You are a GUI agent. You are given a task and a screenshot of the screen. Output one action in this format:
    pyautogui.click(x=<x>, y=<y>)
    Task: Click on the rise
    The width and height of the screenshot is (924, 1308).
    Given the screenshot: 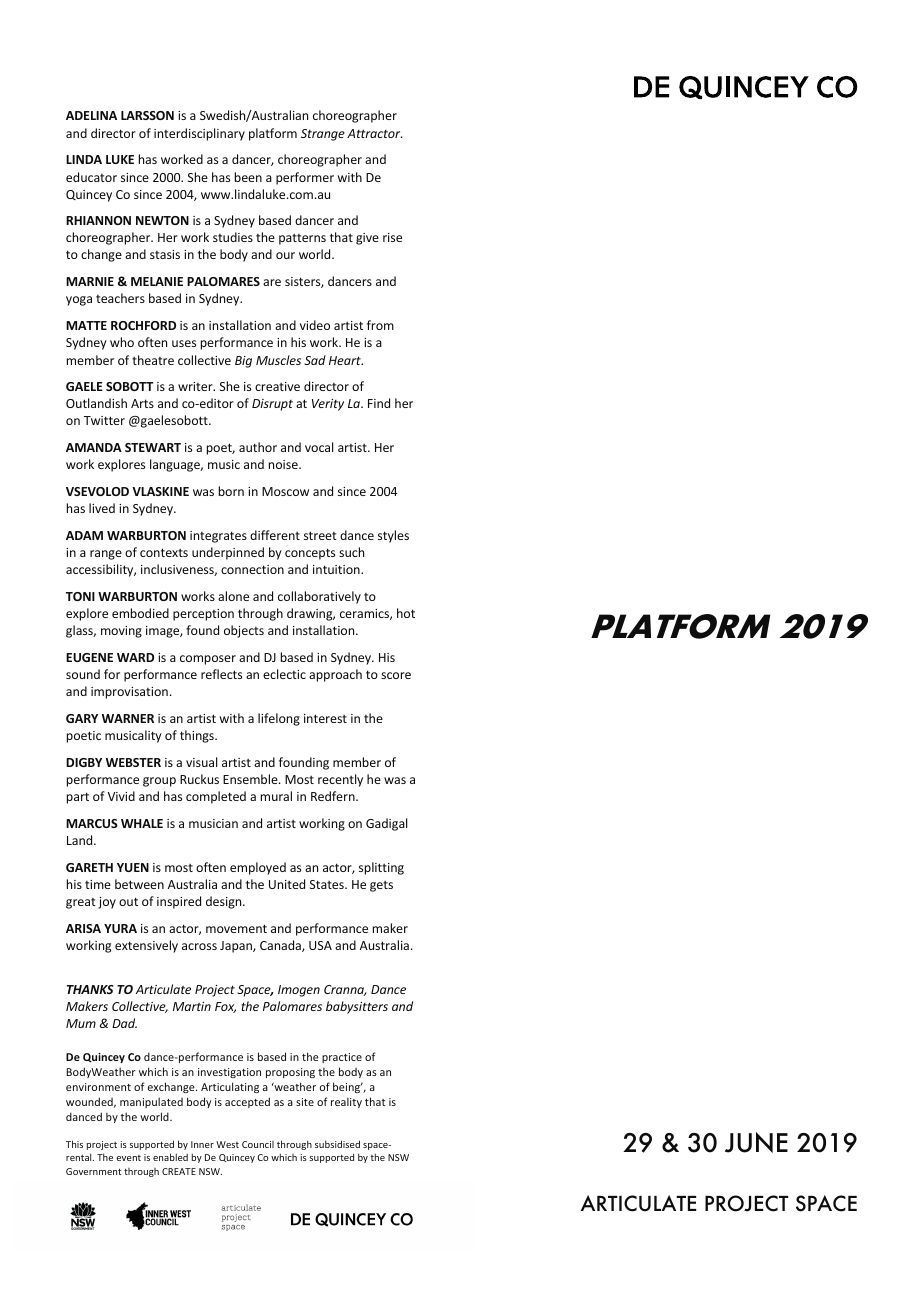 What is the action you would take?
    pyautogui.click(x=392, y=237)
